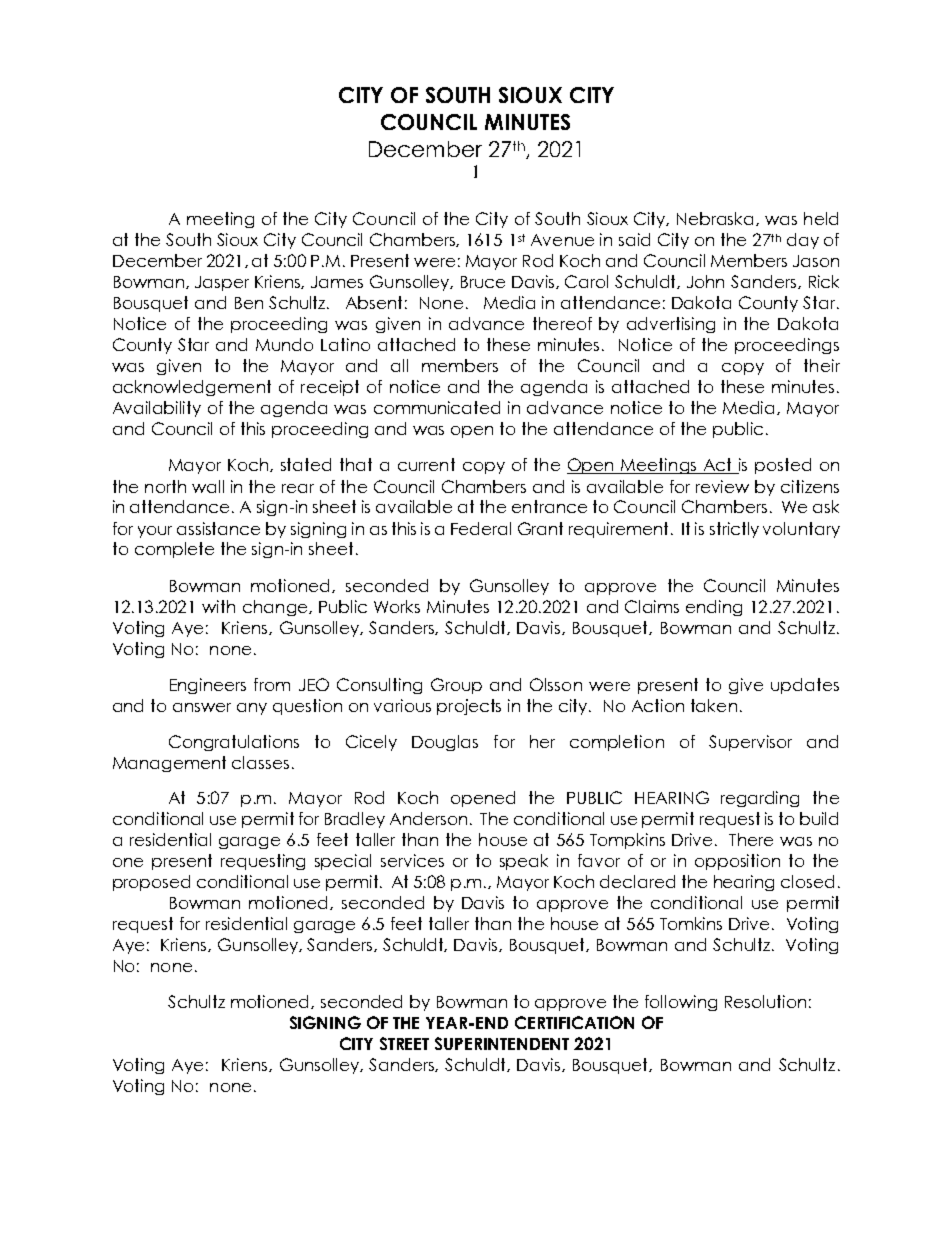 Image resolution: width=952 pixels, height=1233 pixels. What do you see at coordinates (483, 282) in the document?
I see `Bruce` at bounding box center [483, 282].
